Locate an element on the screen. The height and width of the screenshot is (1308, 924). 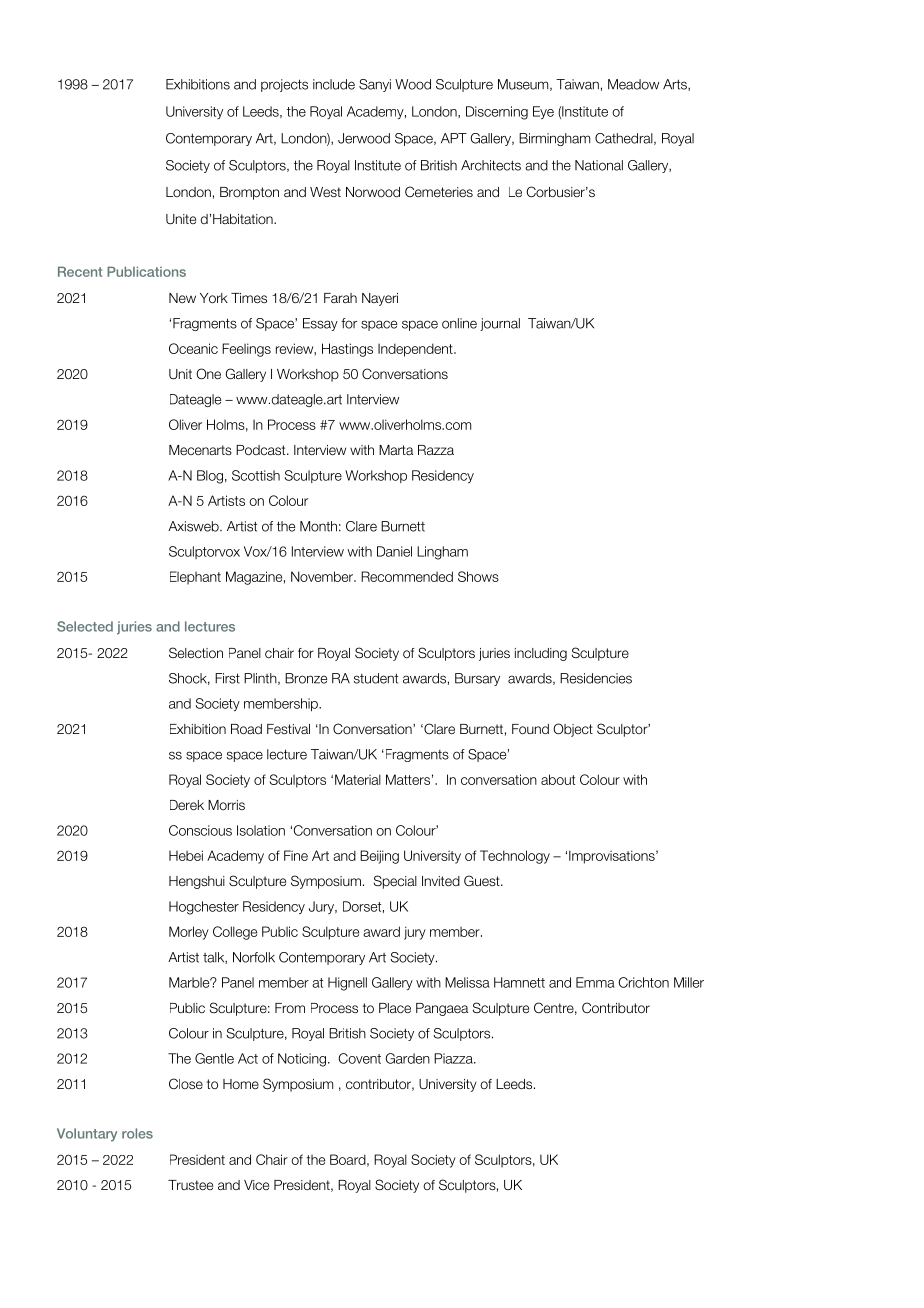
projects is located at coordinates (284, 85).
